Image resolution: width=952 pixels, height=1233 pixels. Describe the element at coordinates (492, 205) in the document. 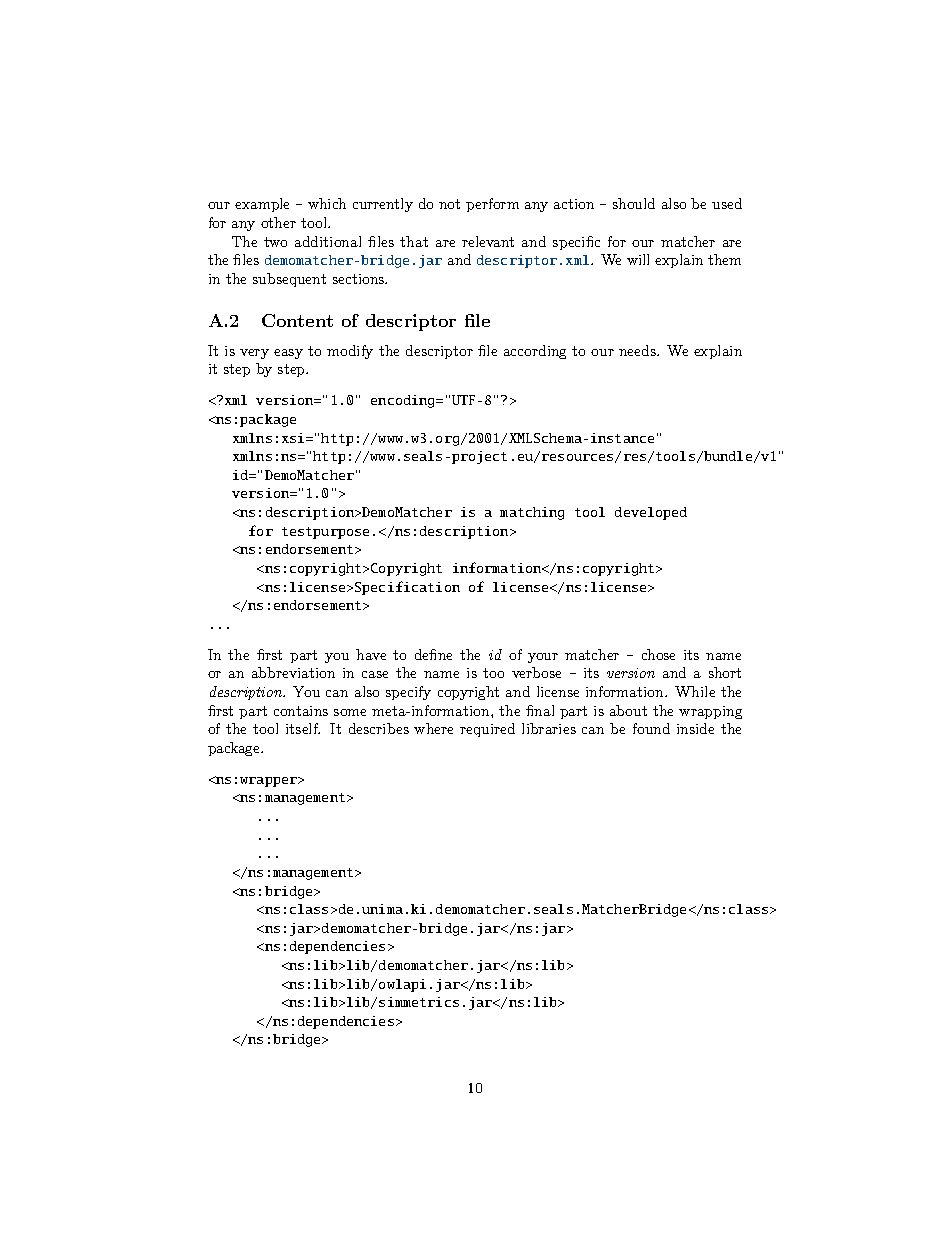

I see `perform` at that location.
